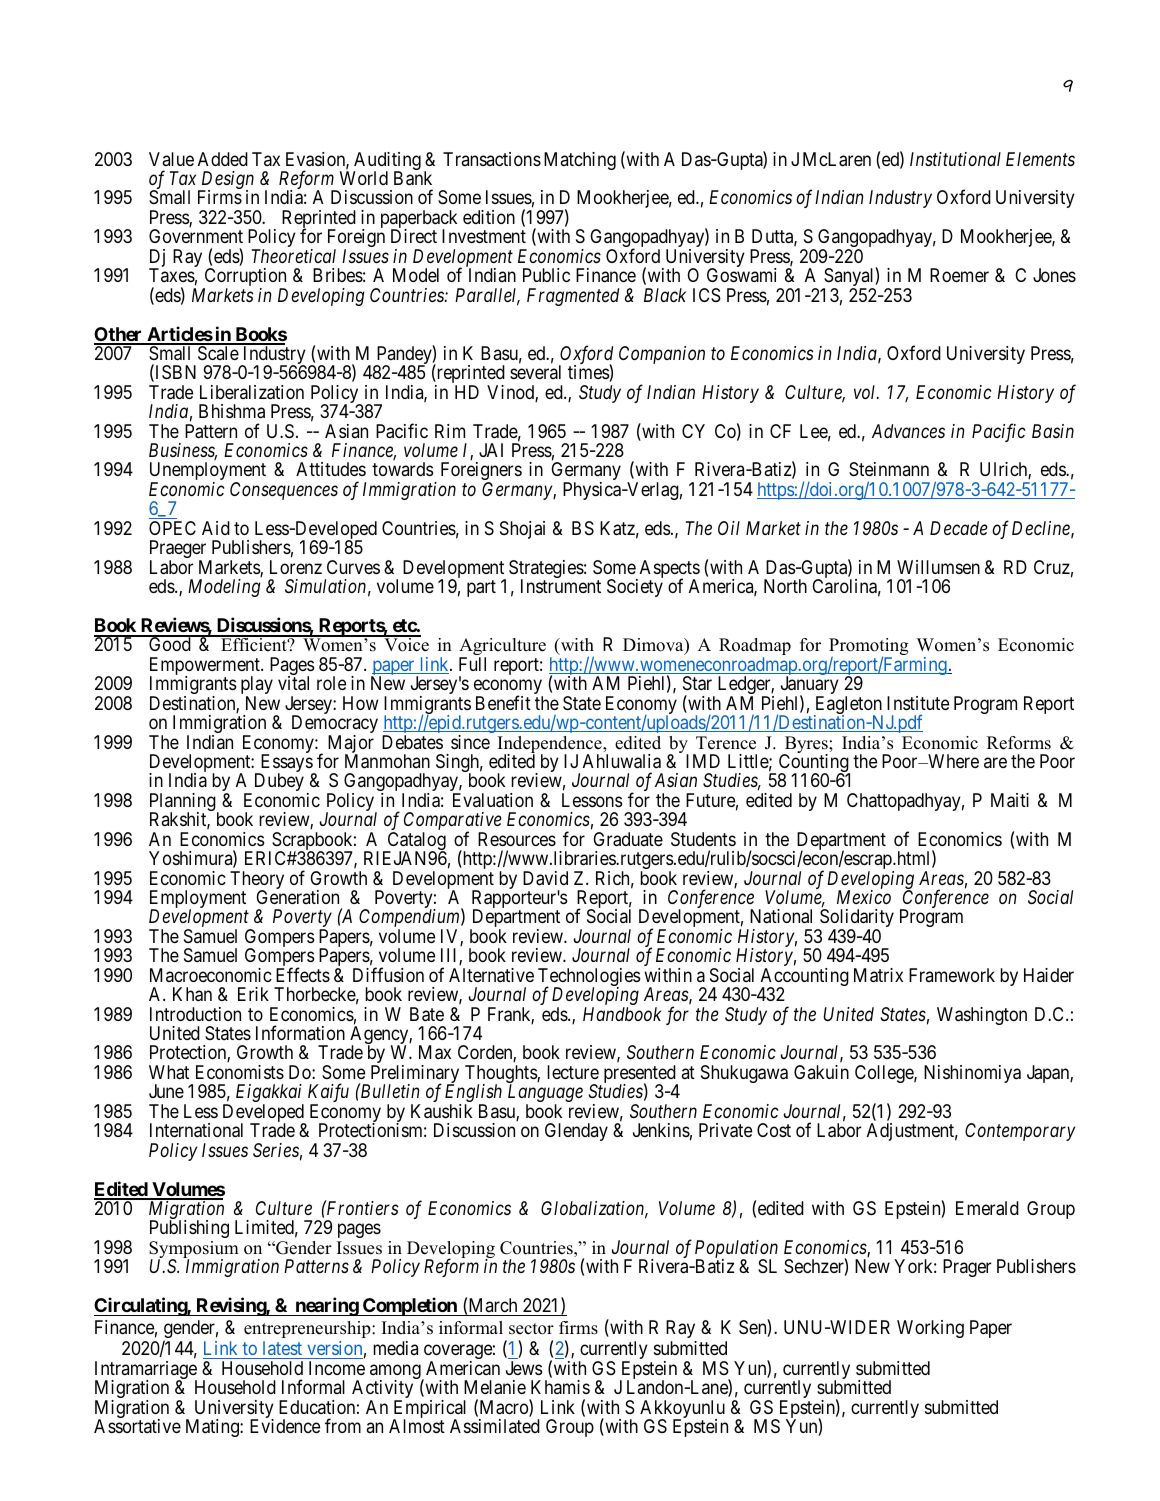 This screenshot has height=1501, width=1160. What do you see at coordinates (213, 1428) in the screenshot?
I see `Mating` at bounding box center [213, 1428].
